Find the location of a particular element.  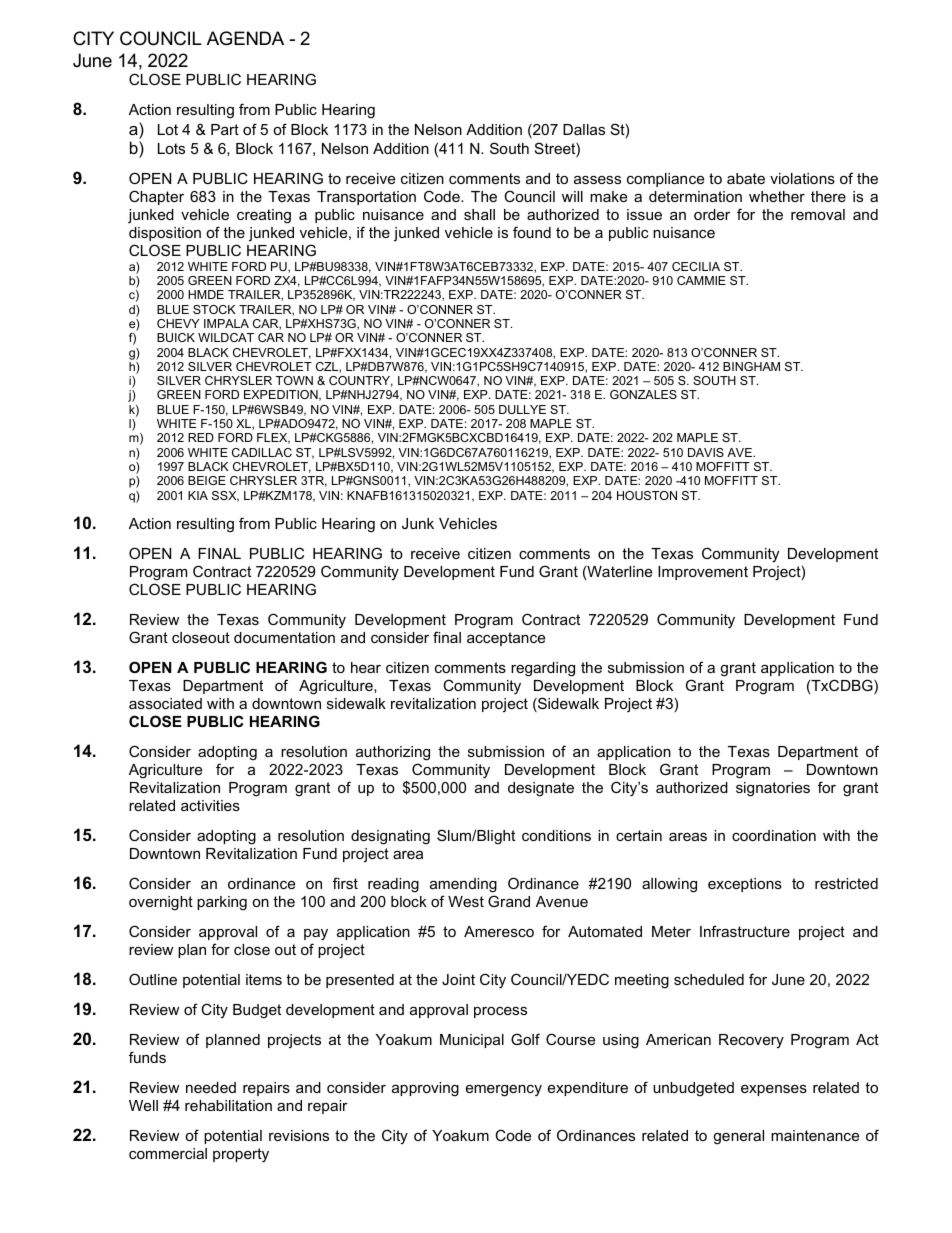

abate is located at coordinates (746, 178).
